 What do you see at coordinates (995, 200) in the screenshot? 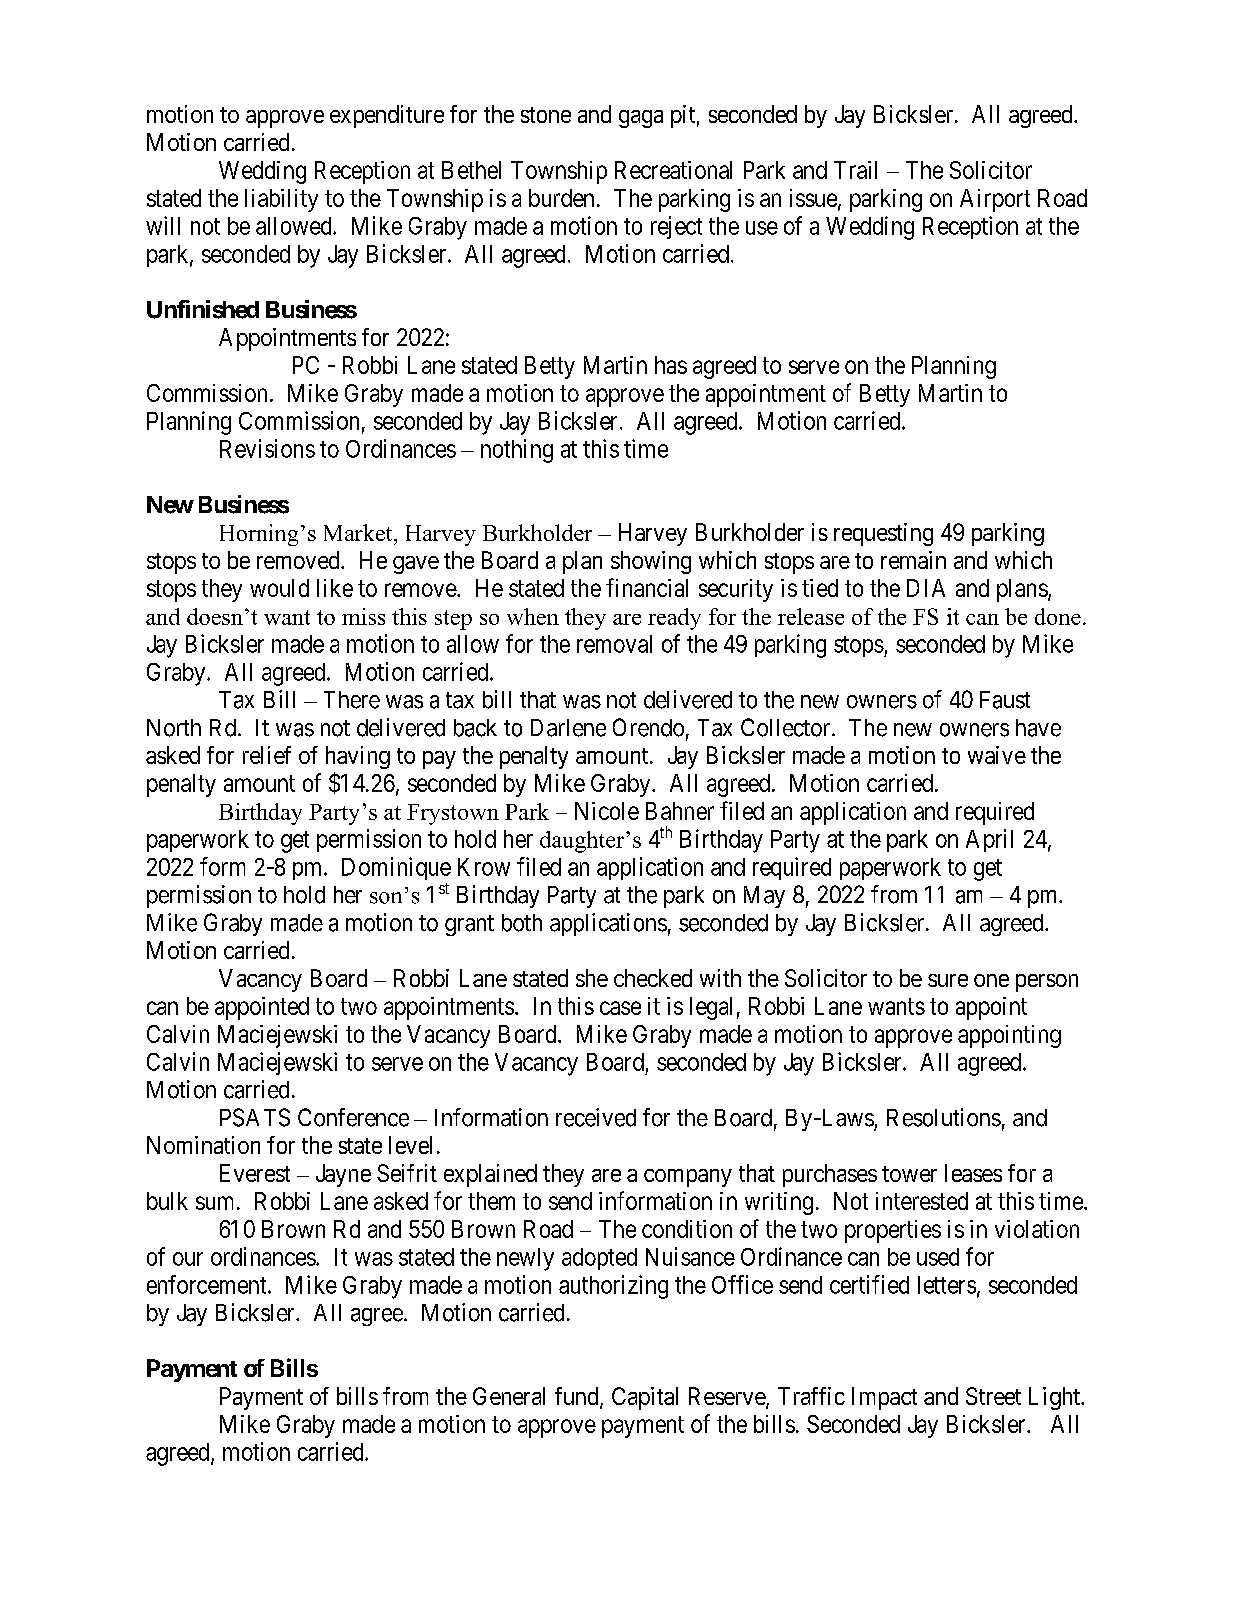
I see `Airport` at bounding box center [995, 200].
